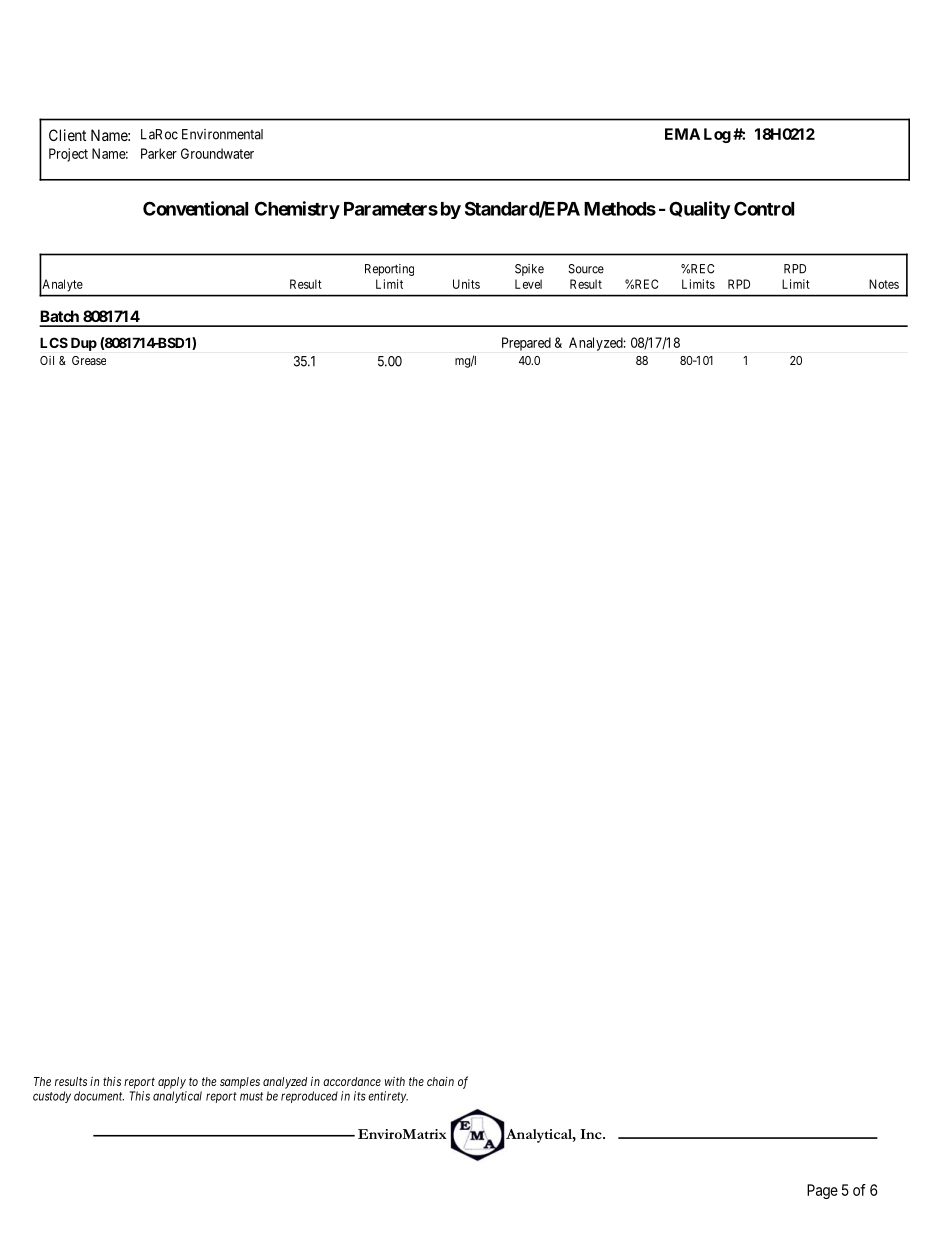  What do you see at coordinates (822, 1191) in the document?
I see `Page` at bounding box center [822, 1191].
